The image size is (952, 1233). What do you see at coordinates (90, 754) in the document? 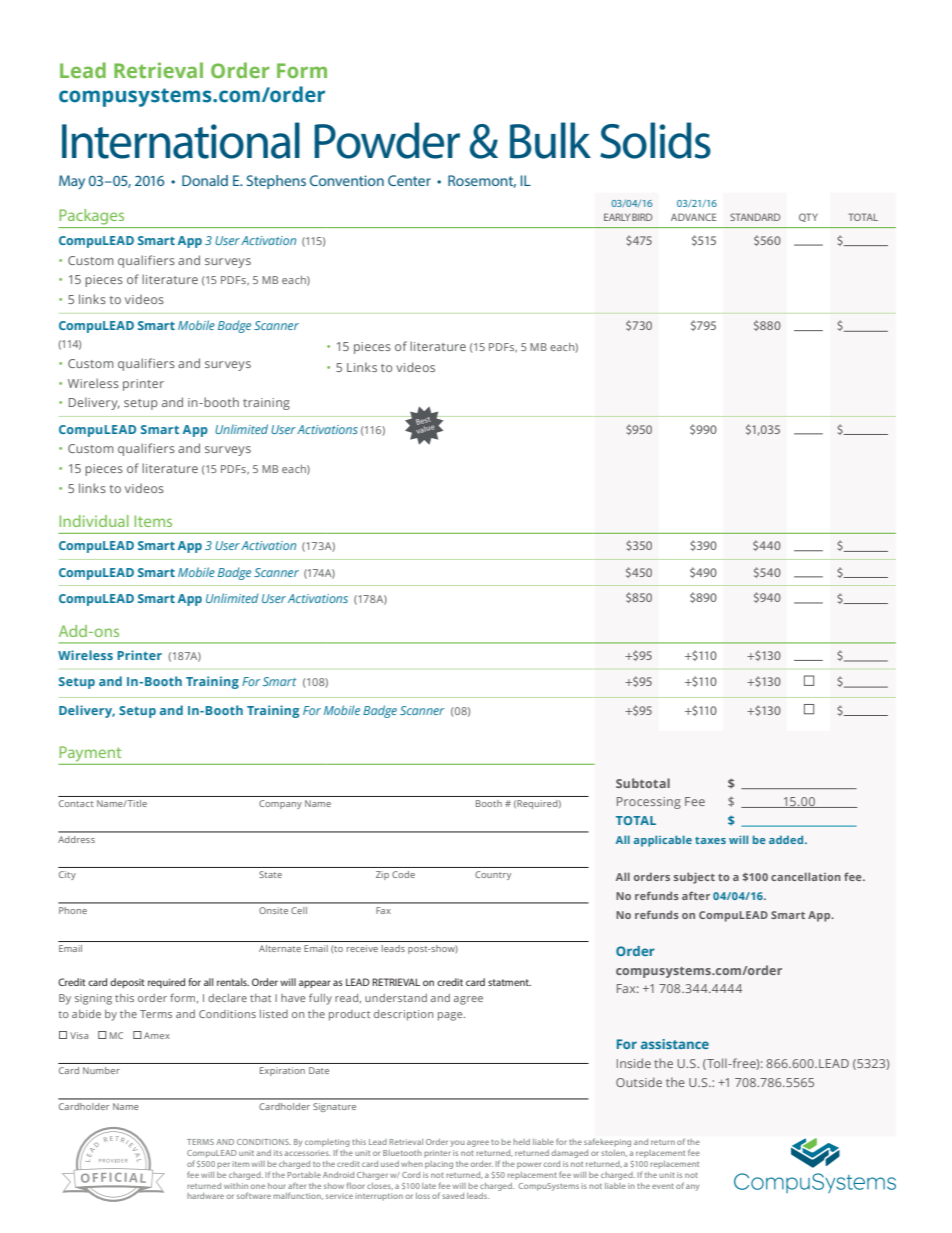
I see `Payment` at bounding box center [90, 754].
